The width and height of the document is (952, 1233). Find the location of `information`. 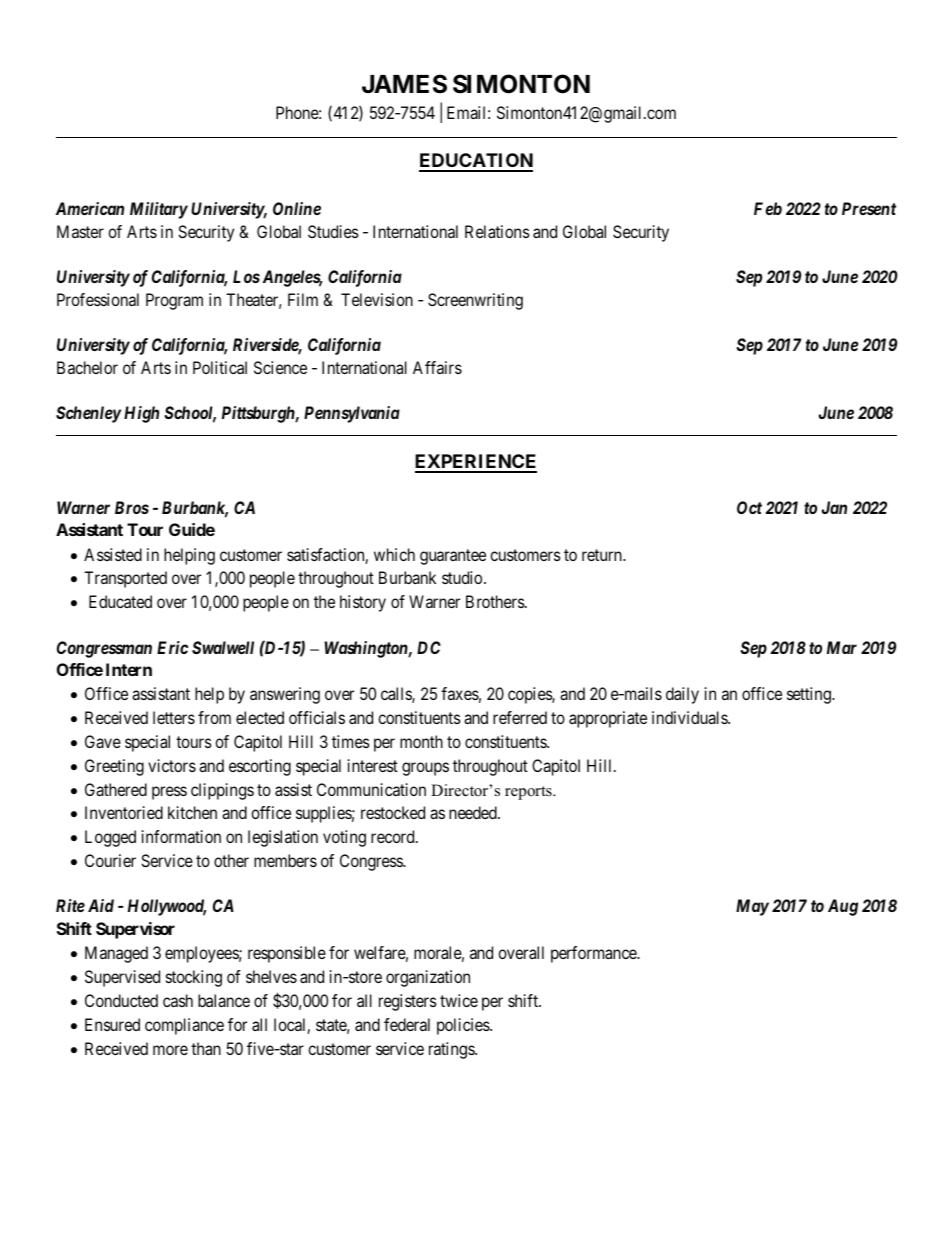

information is located at coordinates (181, 836).
